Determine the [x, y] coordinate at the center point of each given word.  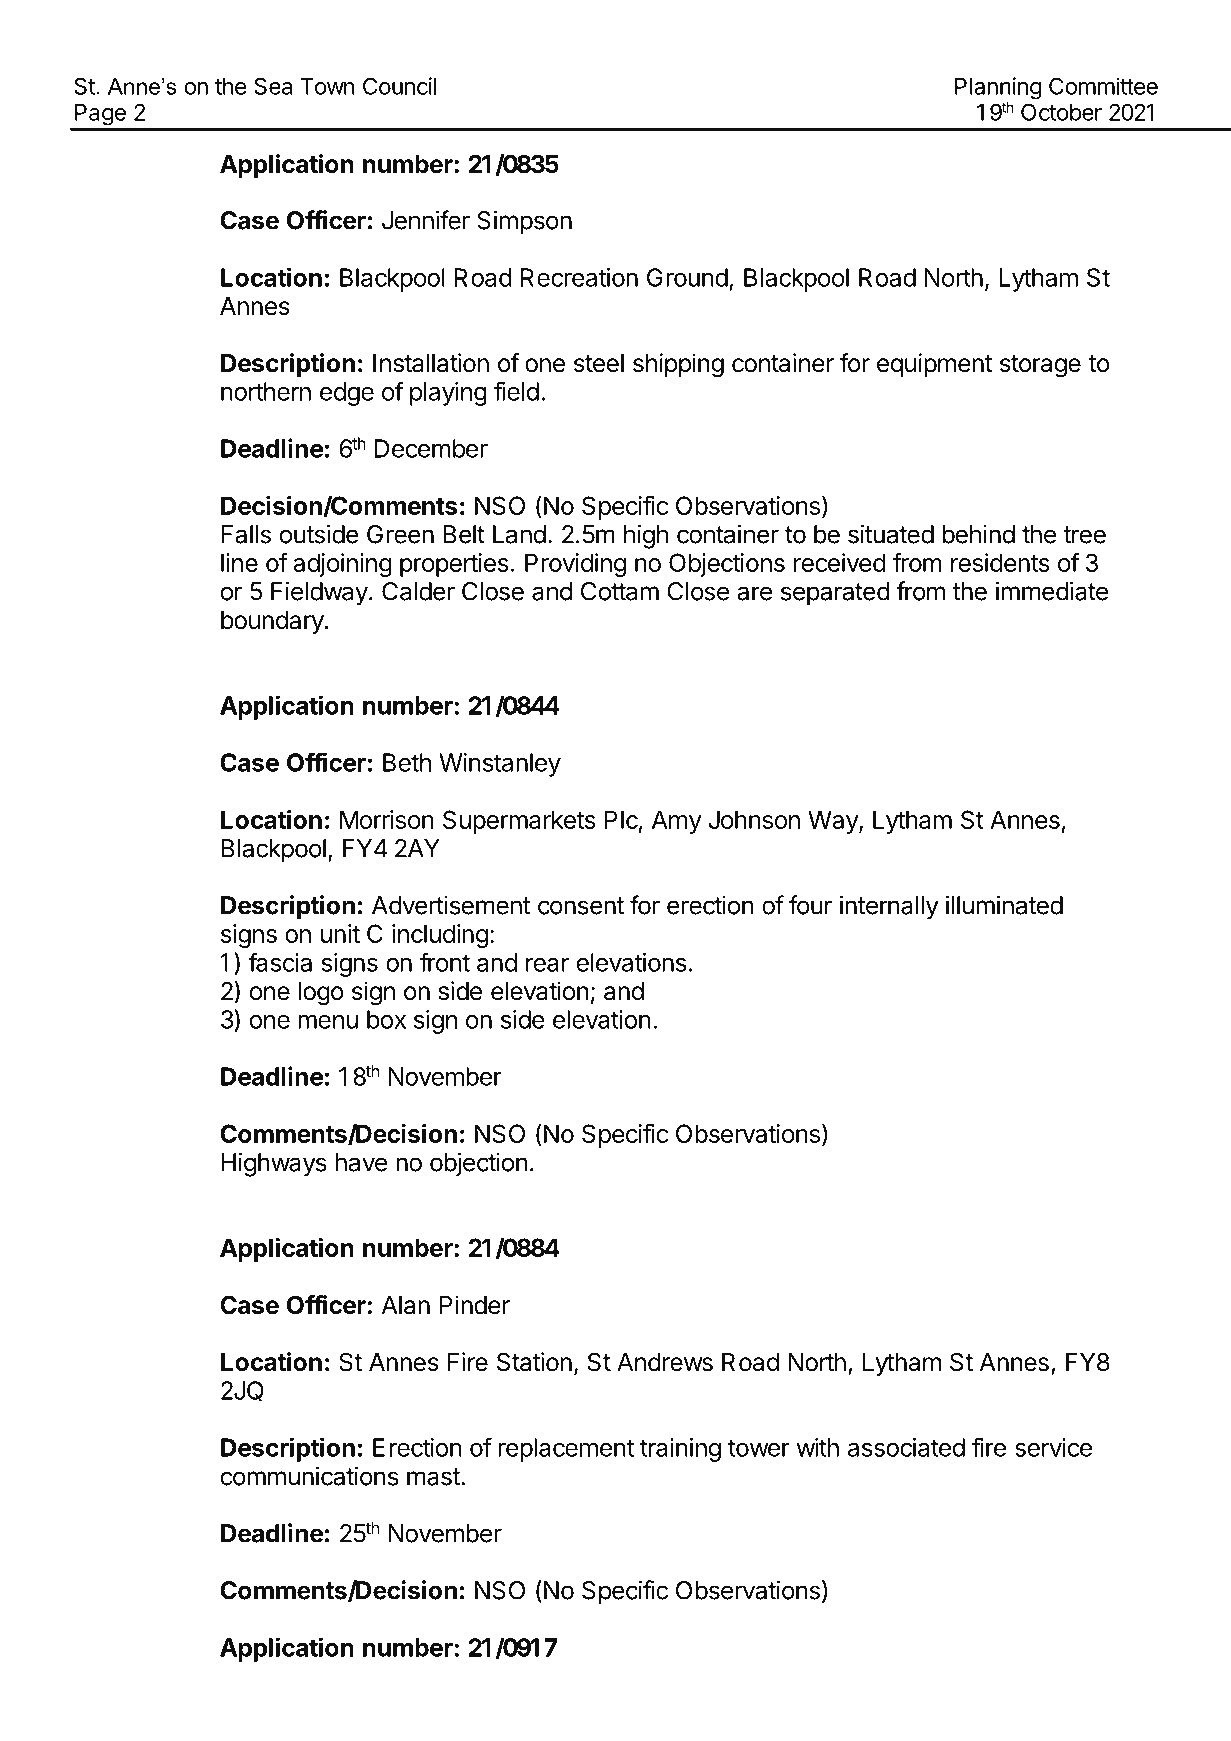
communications [309, 1476]
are [754, 593]
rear [547, 964]
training [680, 1450]
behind [978, 534]
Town [328, 86]
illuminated [1004, 905]
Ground [687, 277]
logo [321, 994]
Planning [998, 88]
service [1053, 1447]
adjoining [342, 565]
